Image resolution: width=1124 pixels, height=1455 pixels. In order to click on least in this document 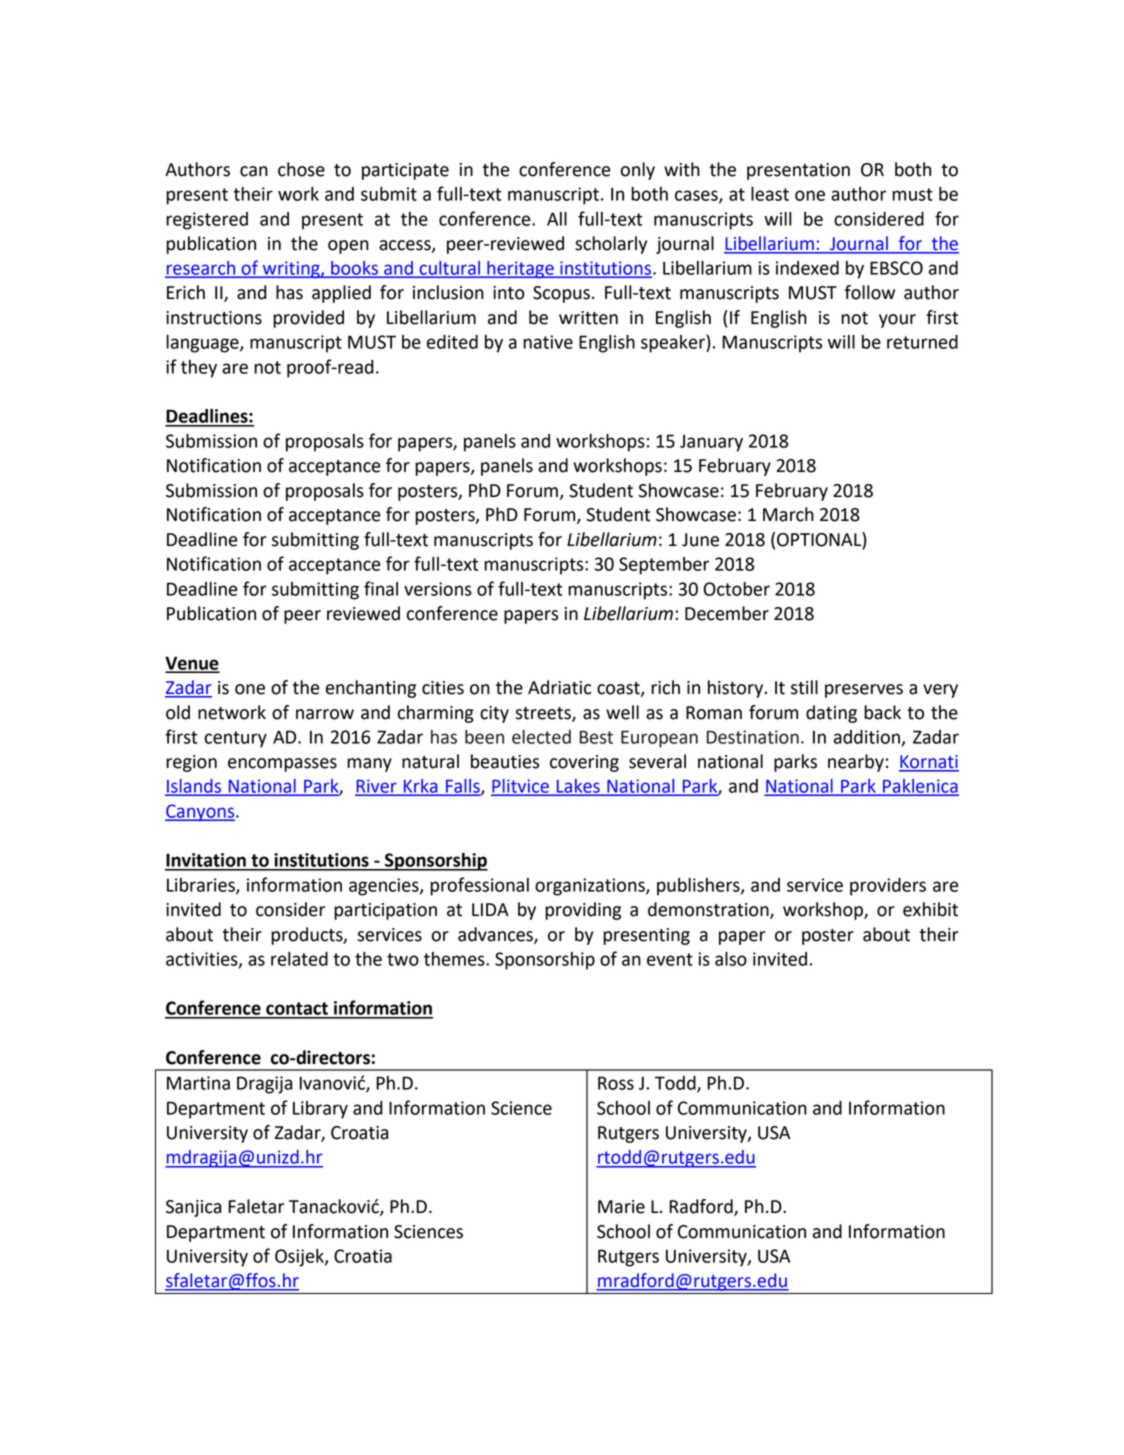, I will do `click(770, 194)`.
